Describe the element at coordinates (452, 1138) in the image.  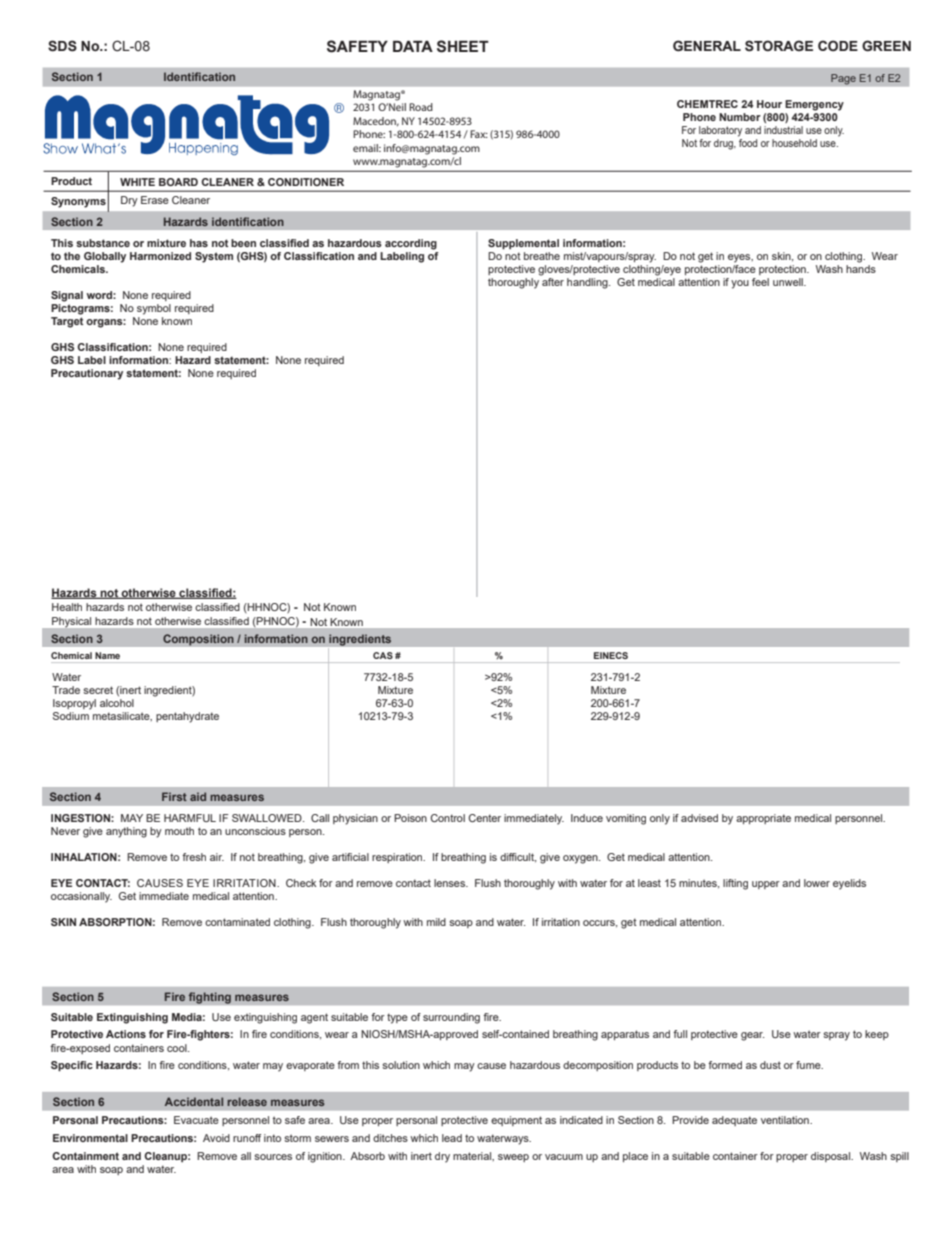
I see `lead` at that location.
